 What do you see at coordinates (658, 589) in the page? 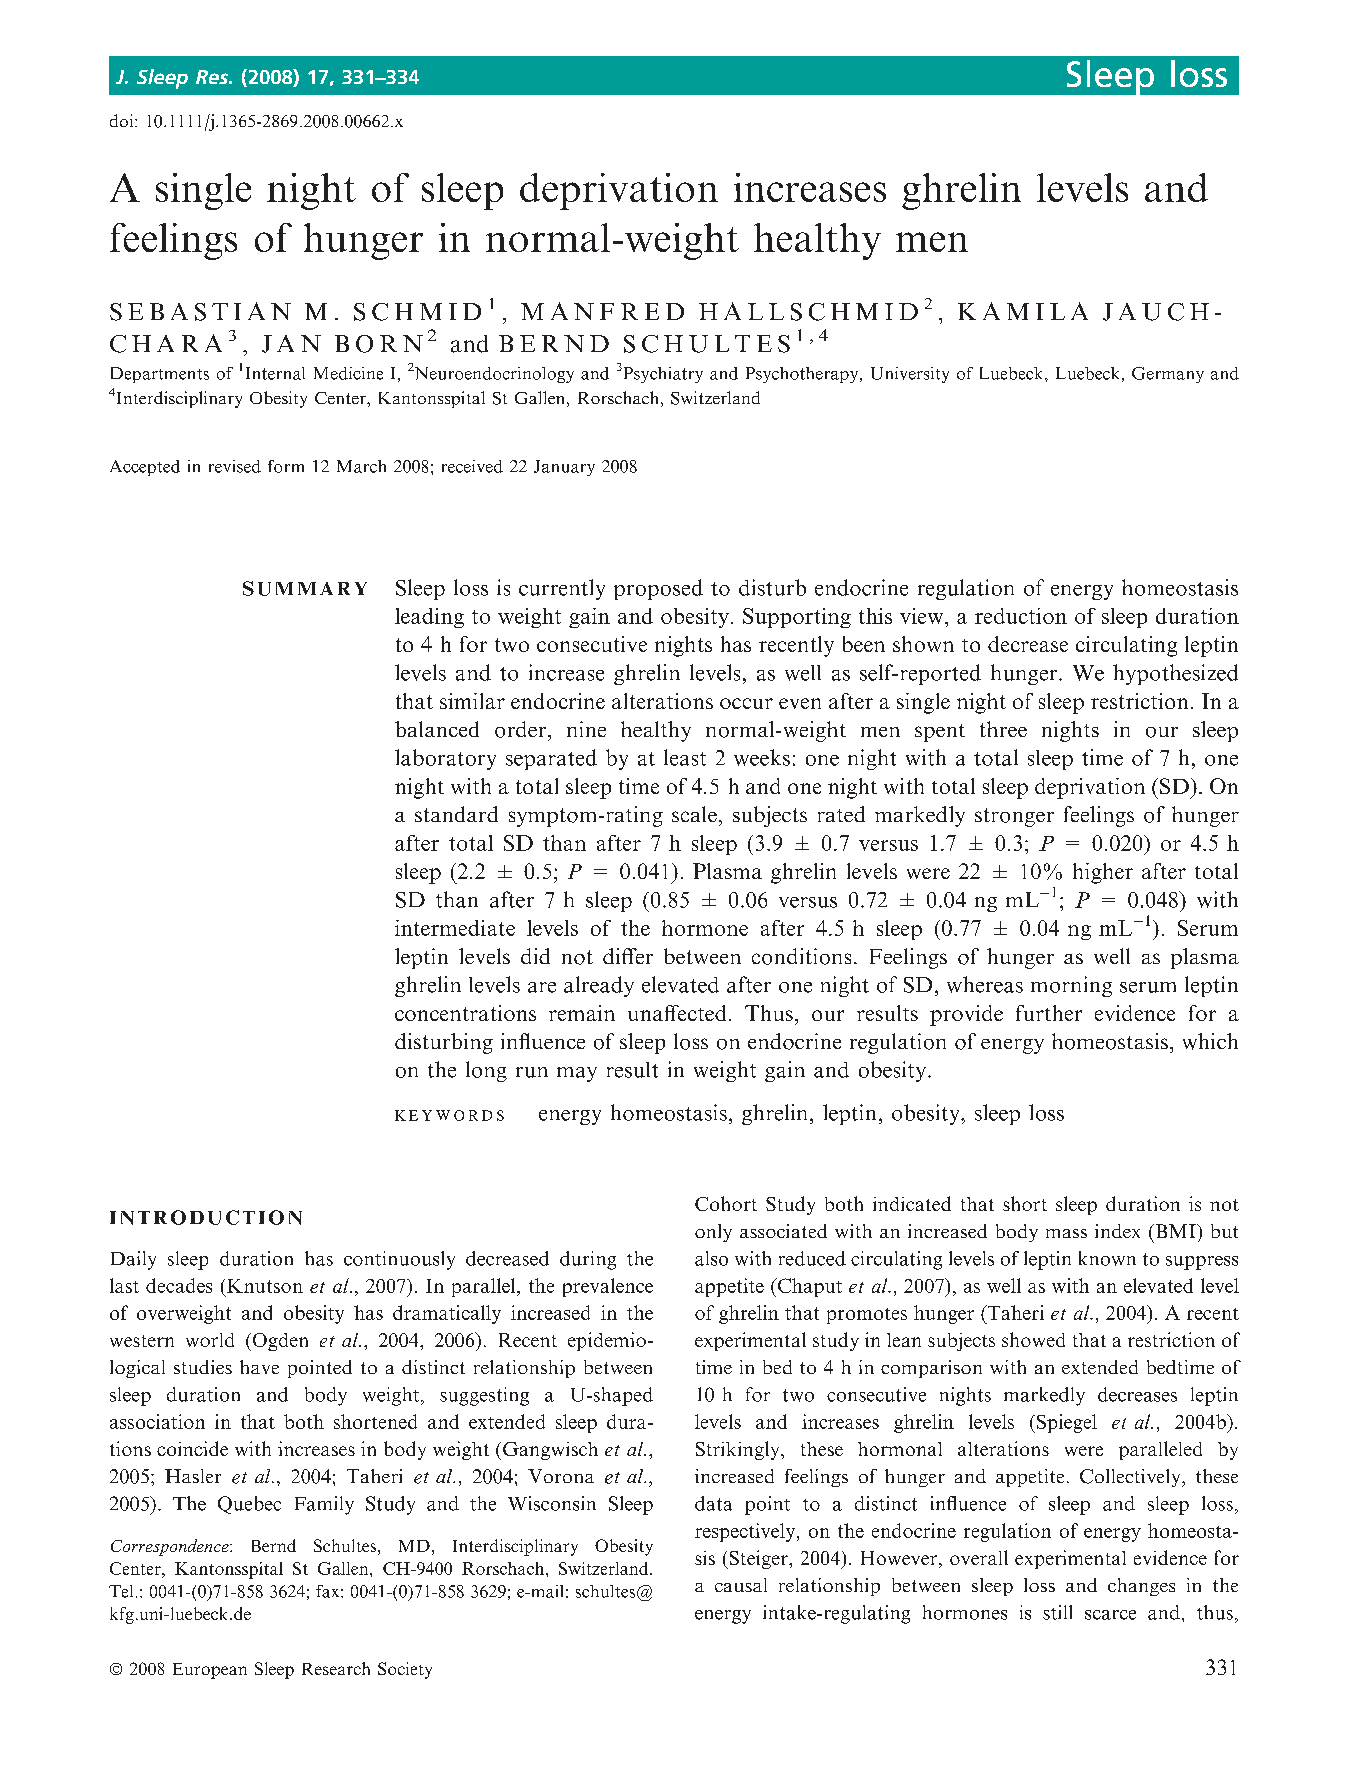
I see `proposed` at bounding box center [658, 589].
